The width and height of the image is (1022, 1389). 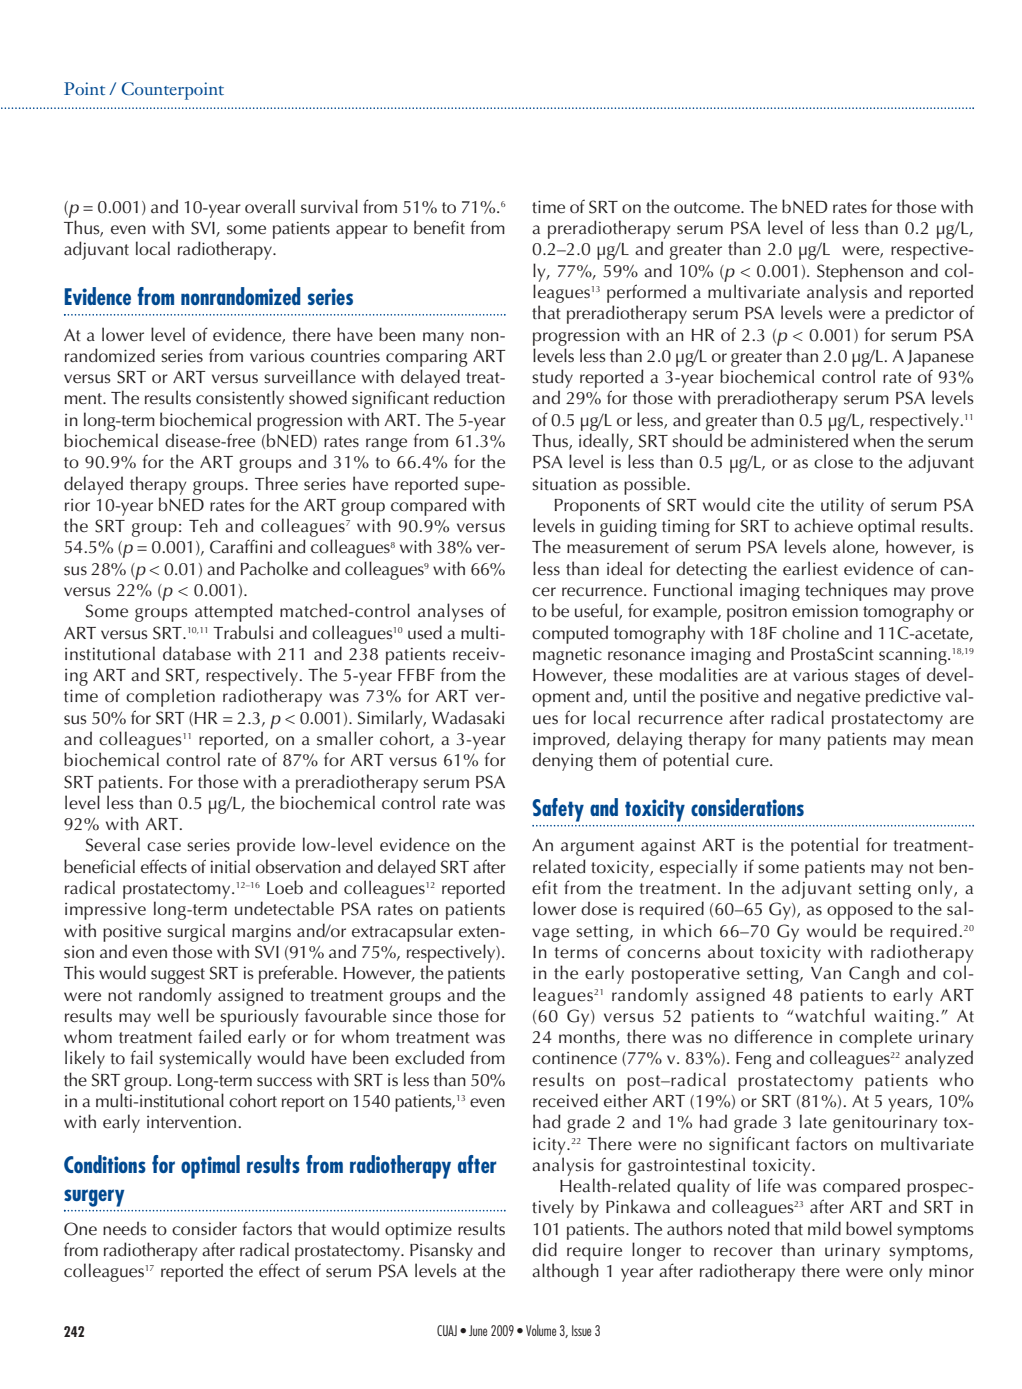 What do you see at coordinates (846, 591) in the image?
I see `techniques` at bounding box center [846, 591].
